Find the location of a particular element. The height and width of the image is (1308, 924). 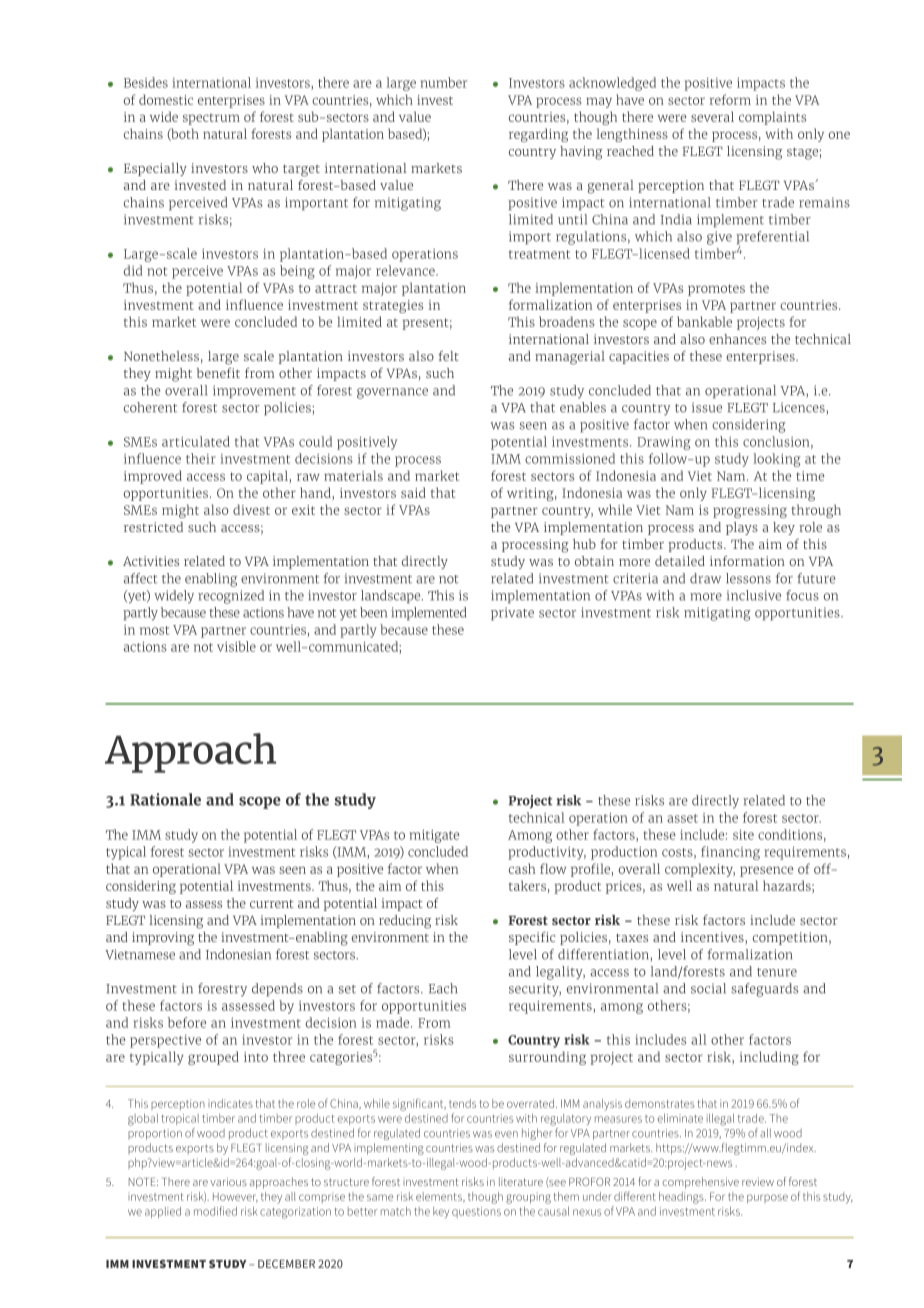

reform is located at coordinates (730, 99).
